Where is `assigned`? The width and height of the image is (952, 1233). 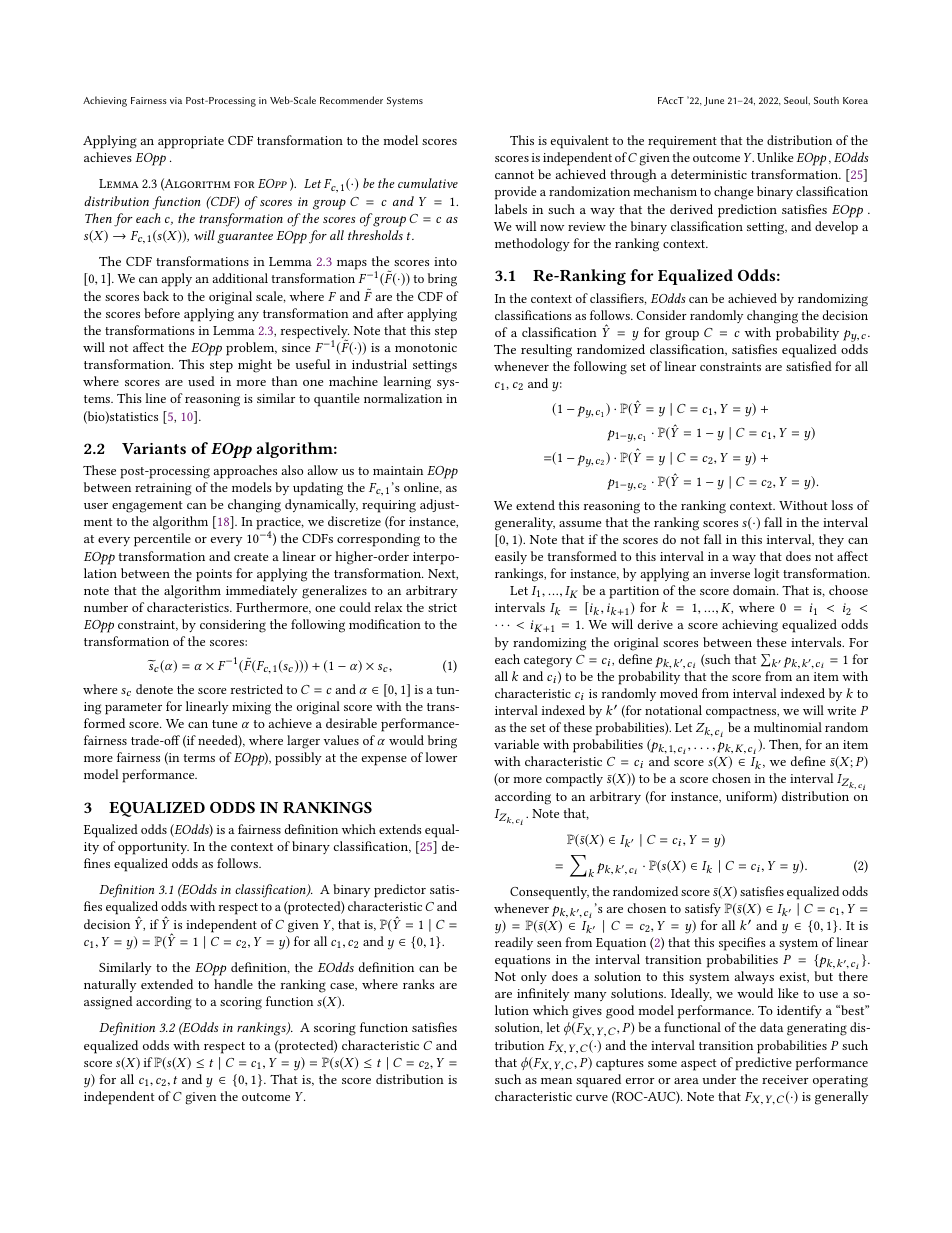
assigned is located at coordinates (108, 1003).
